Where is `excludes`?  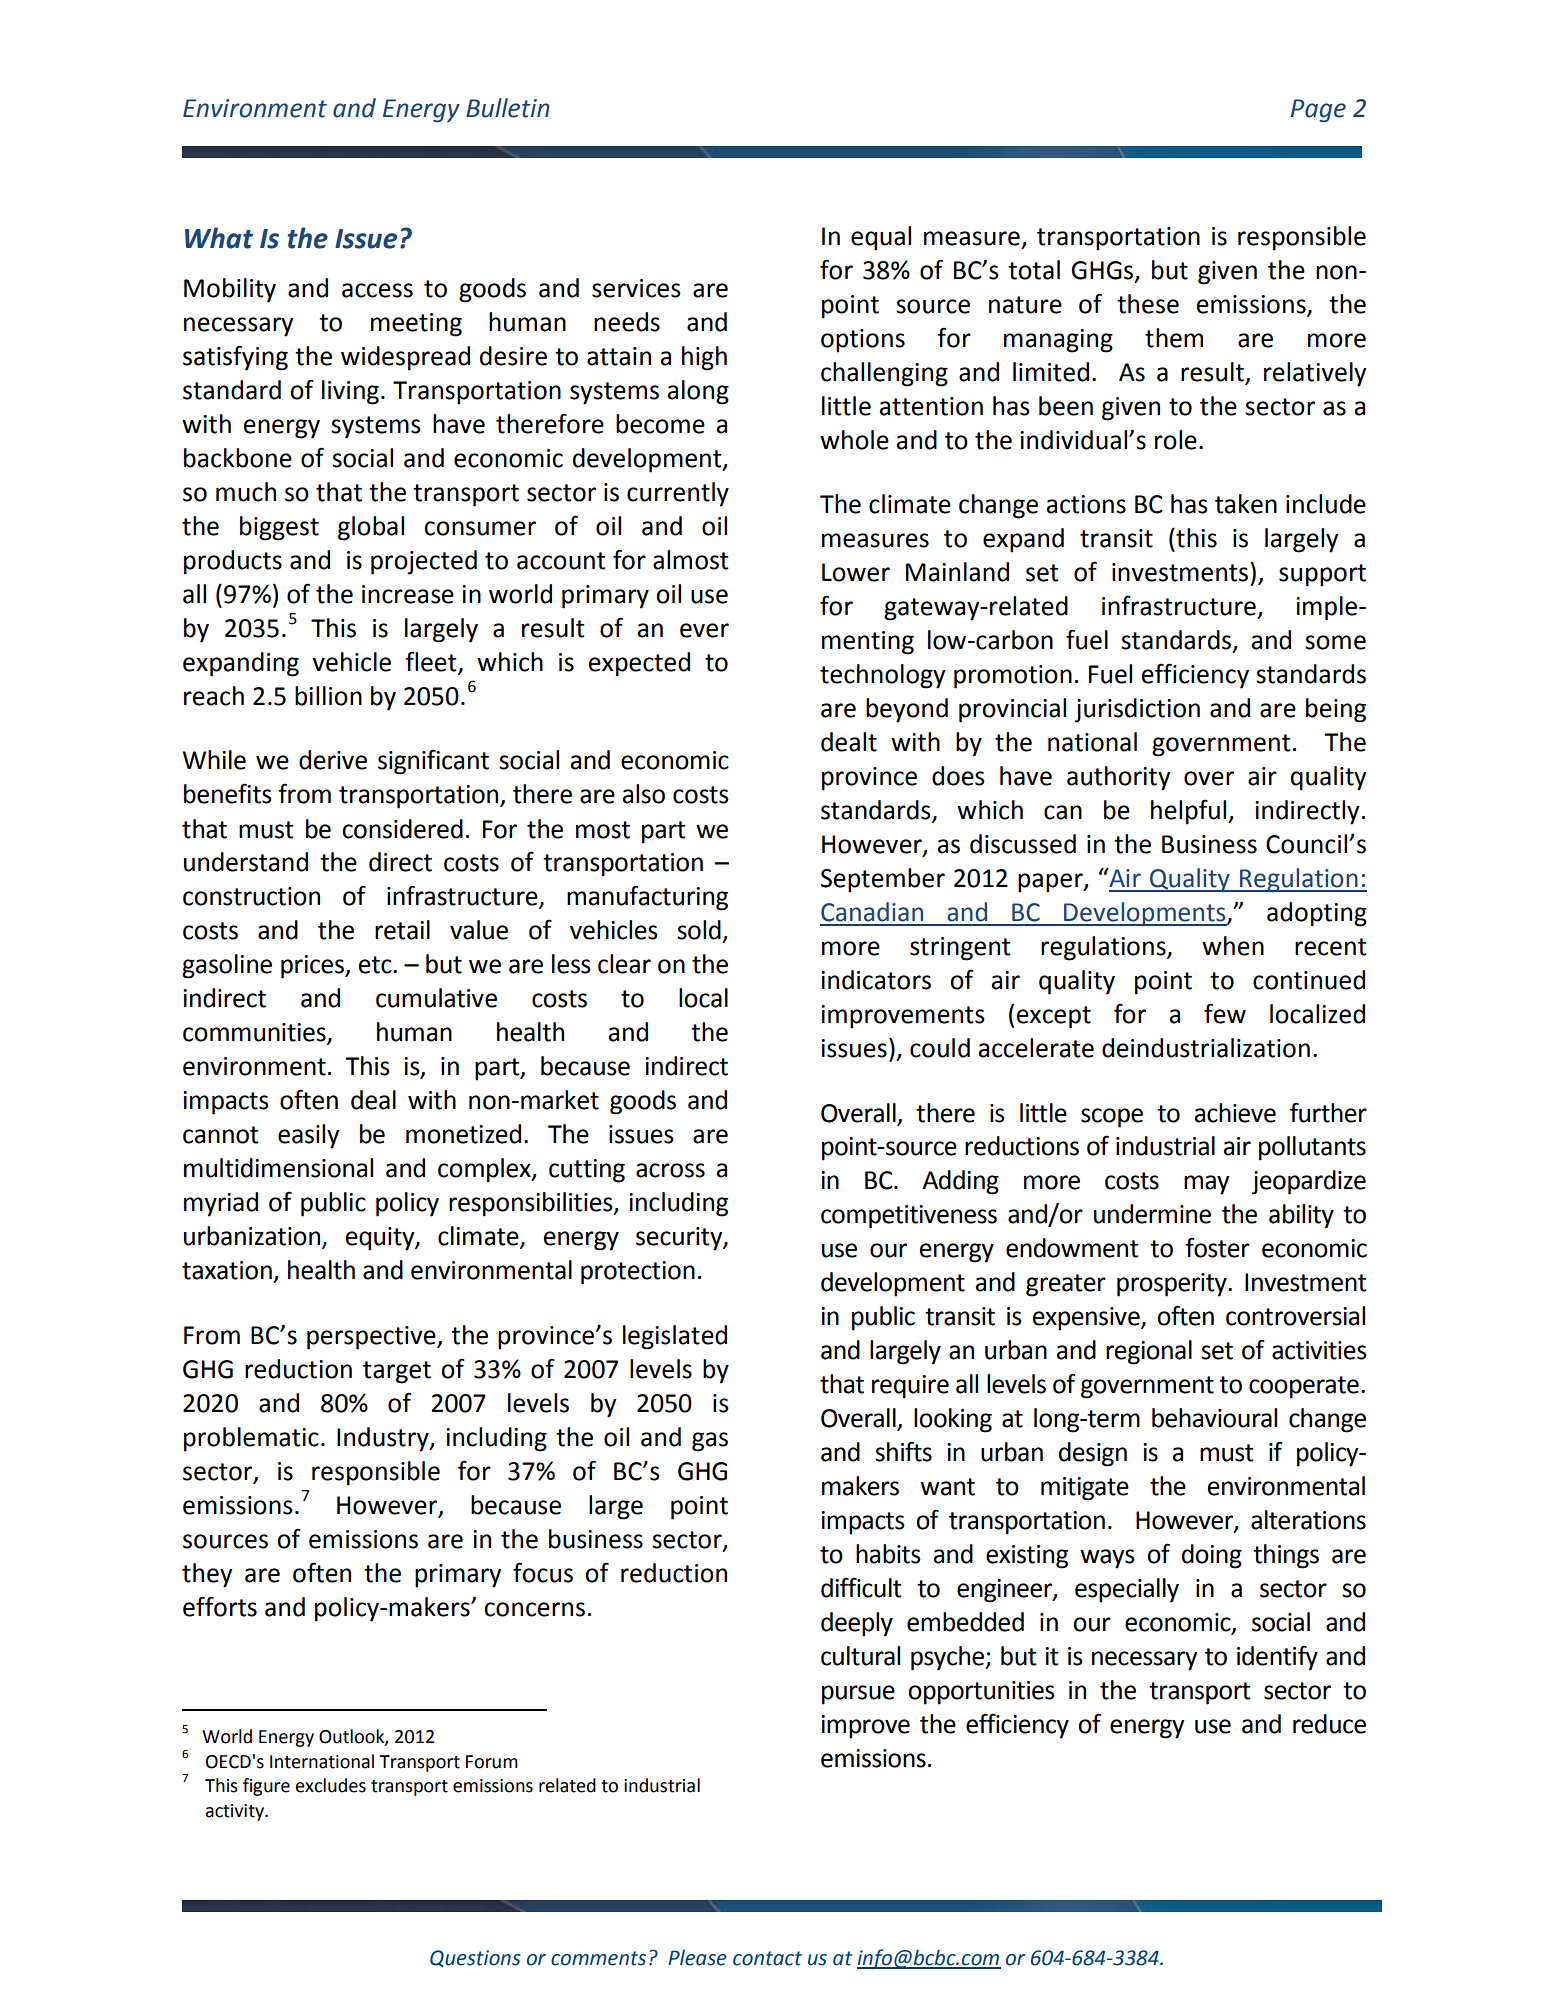
excludes is located at coordinates (331, 1785).
